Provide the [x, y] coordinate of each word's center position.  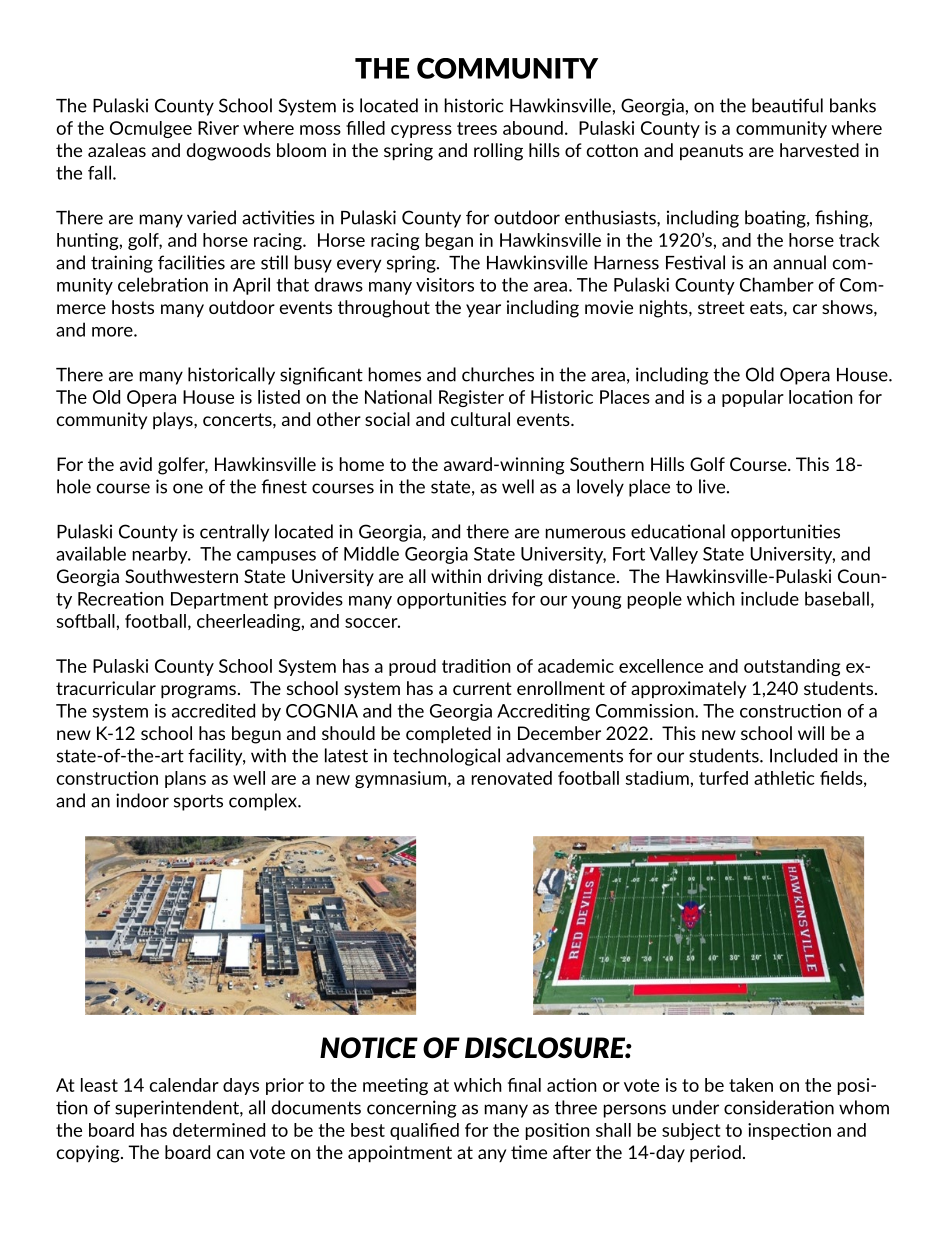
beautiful [787, 105]
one [188, 488]
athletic [784, 778]
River [218, 128]
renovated [512, 778]
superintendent [178, 1109]
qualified [424, 1131]
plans [185, 779]
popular [753, 398]
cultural [480, 419]
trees [477, 128]
